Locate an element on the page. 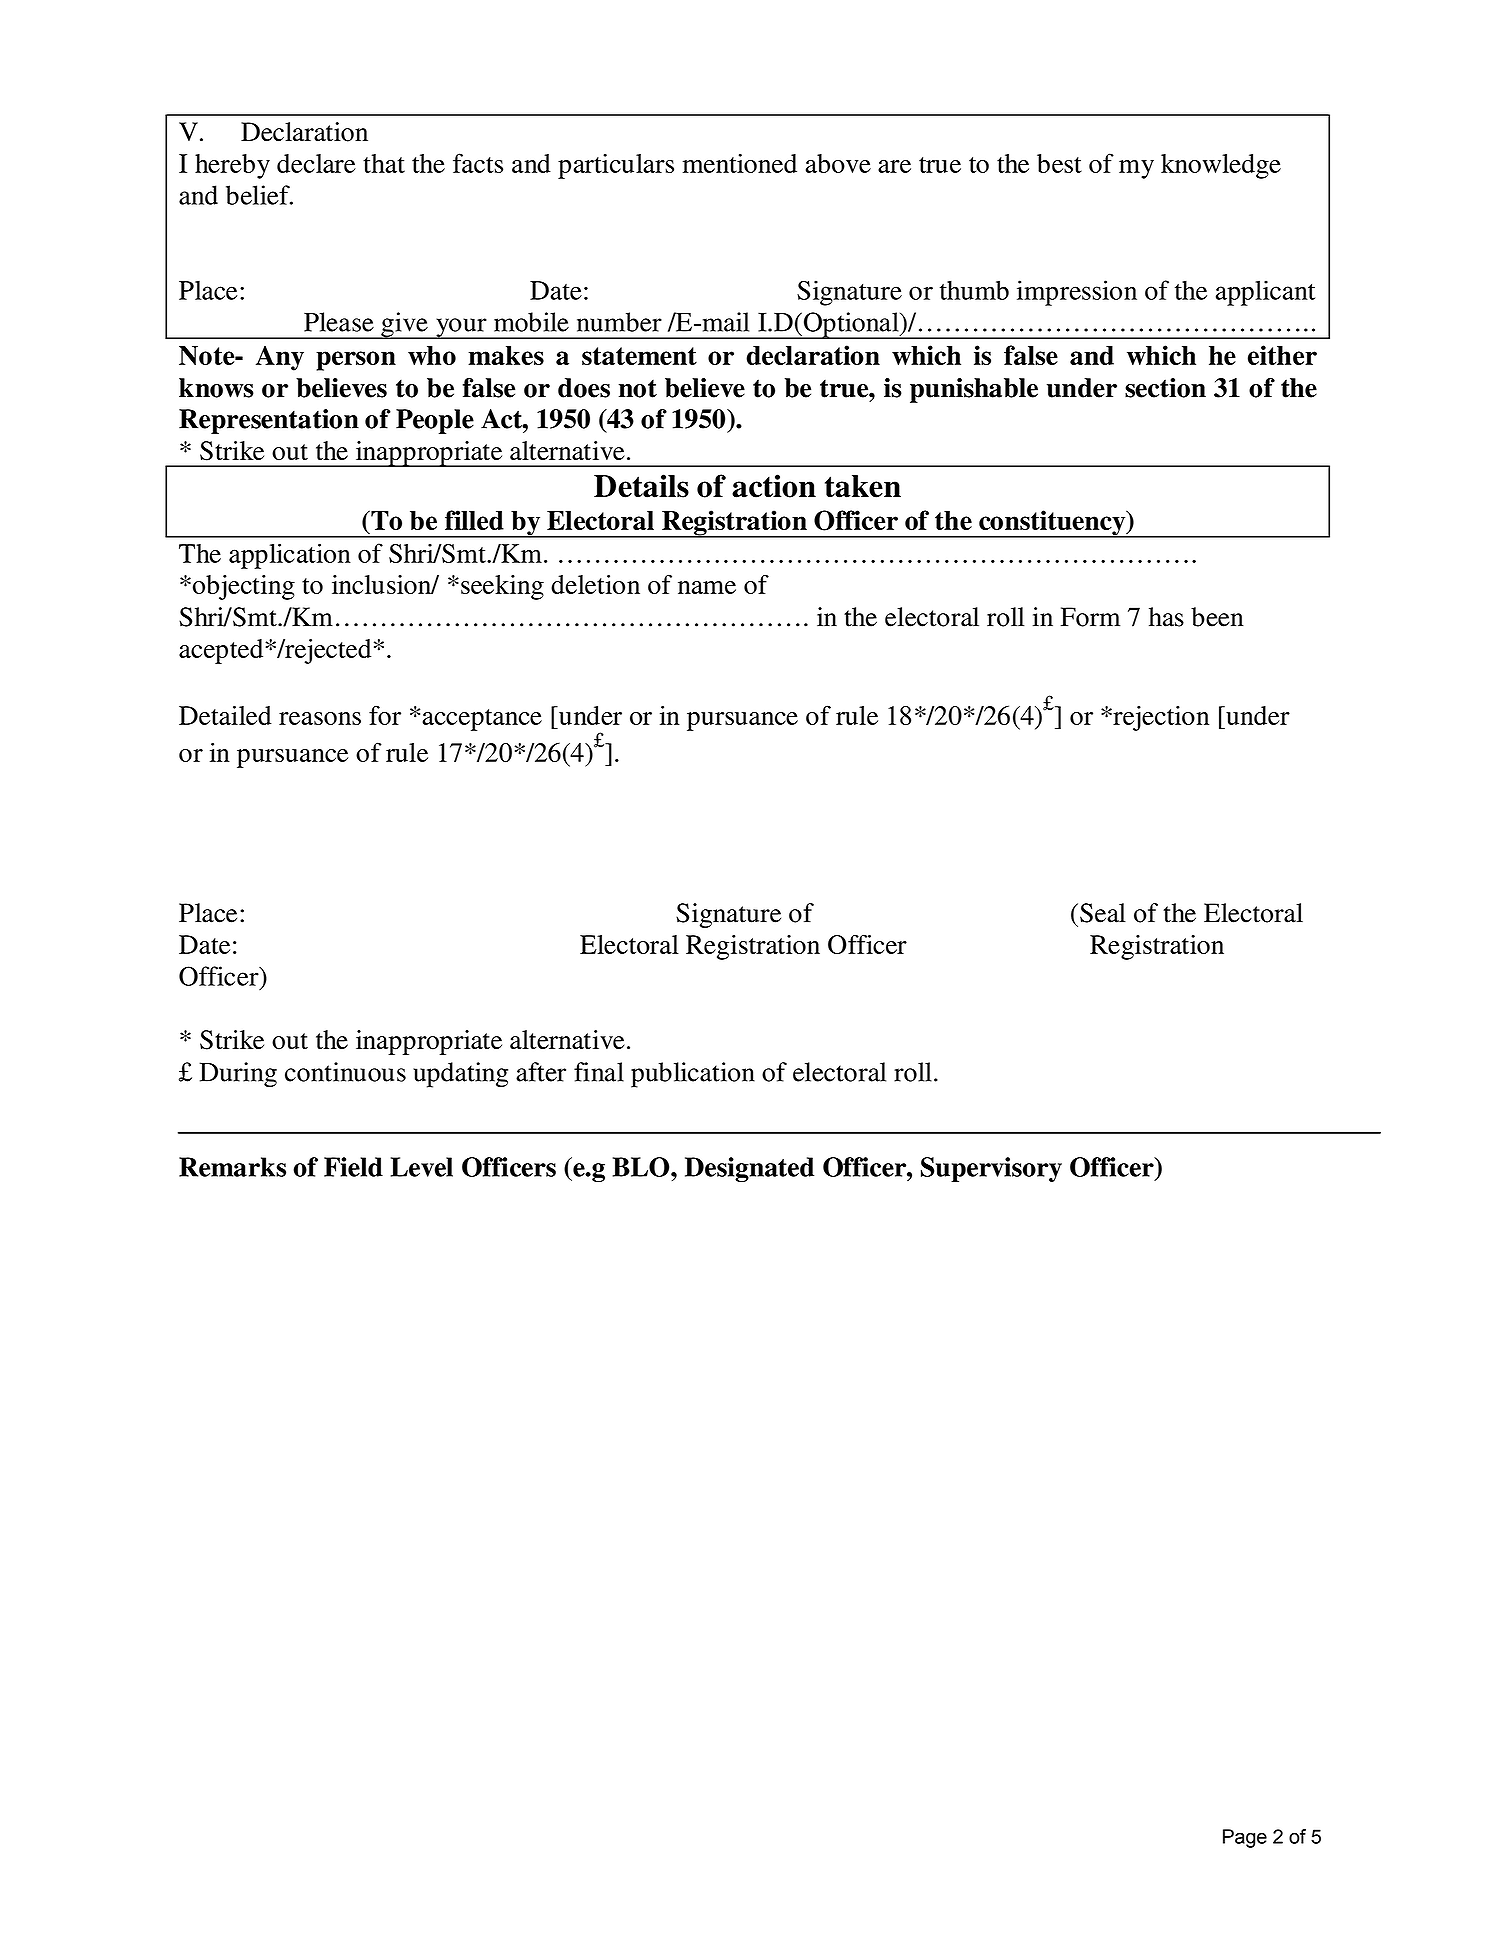 The image size is (1498, 1938). Field is located at coordinates (353, 1167).
